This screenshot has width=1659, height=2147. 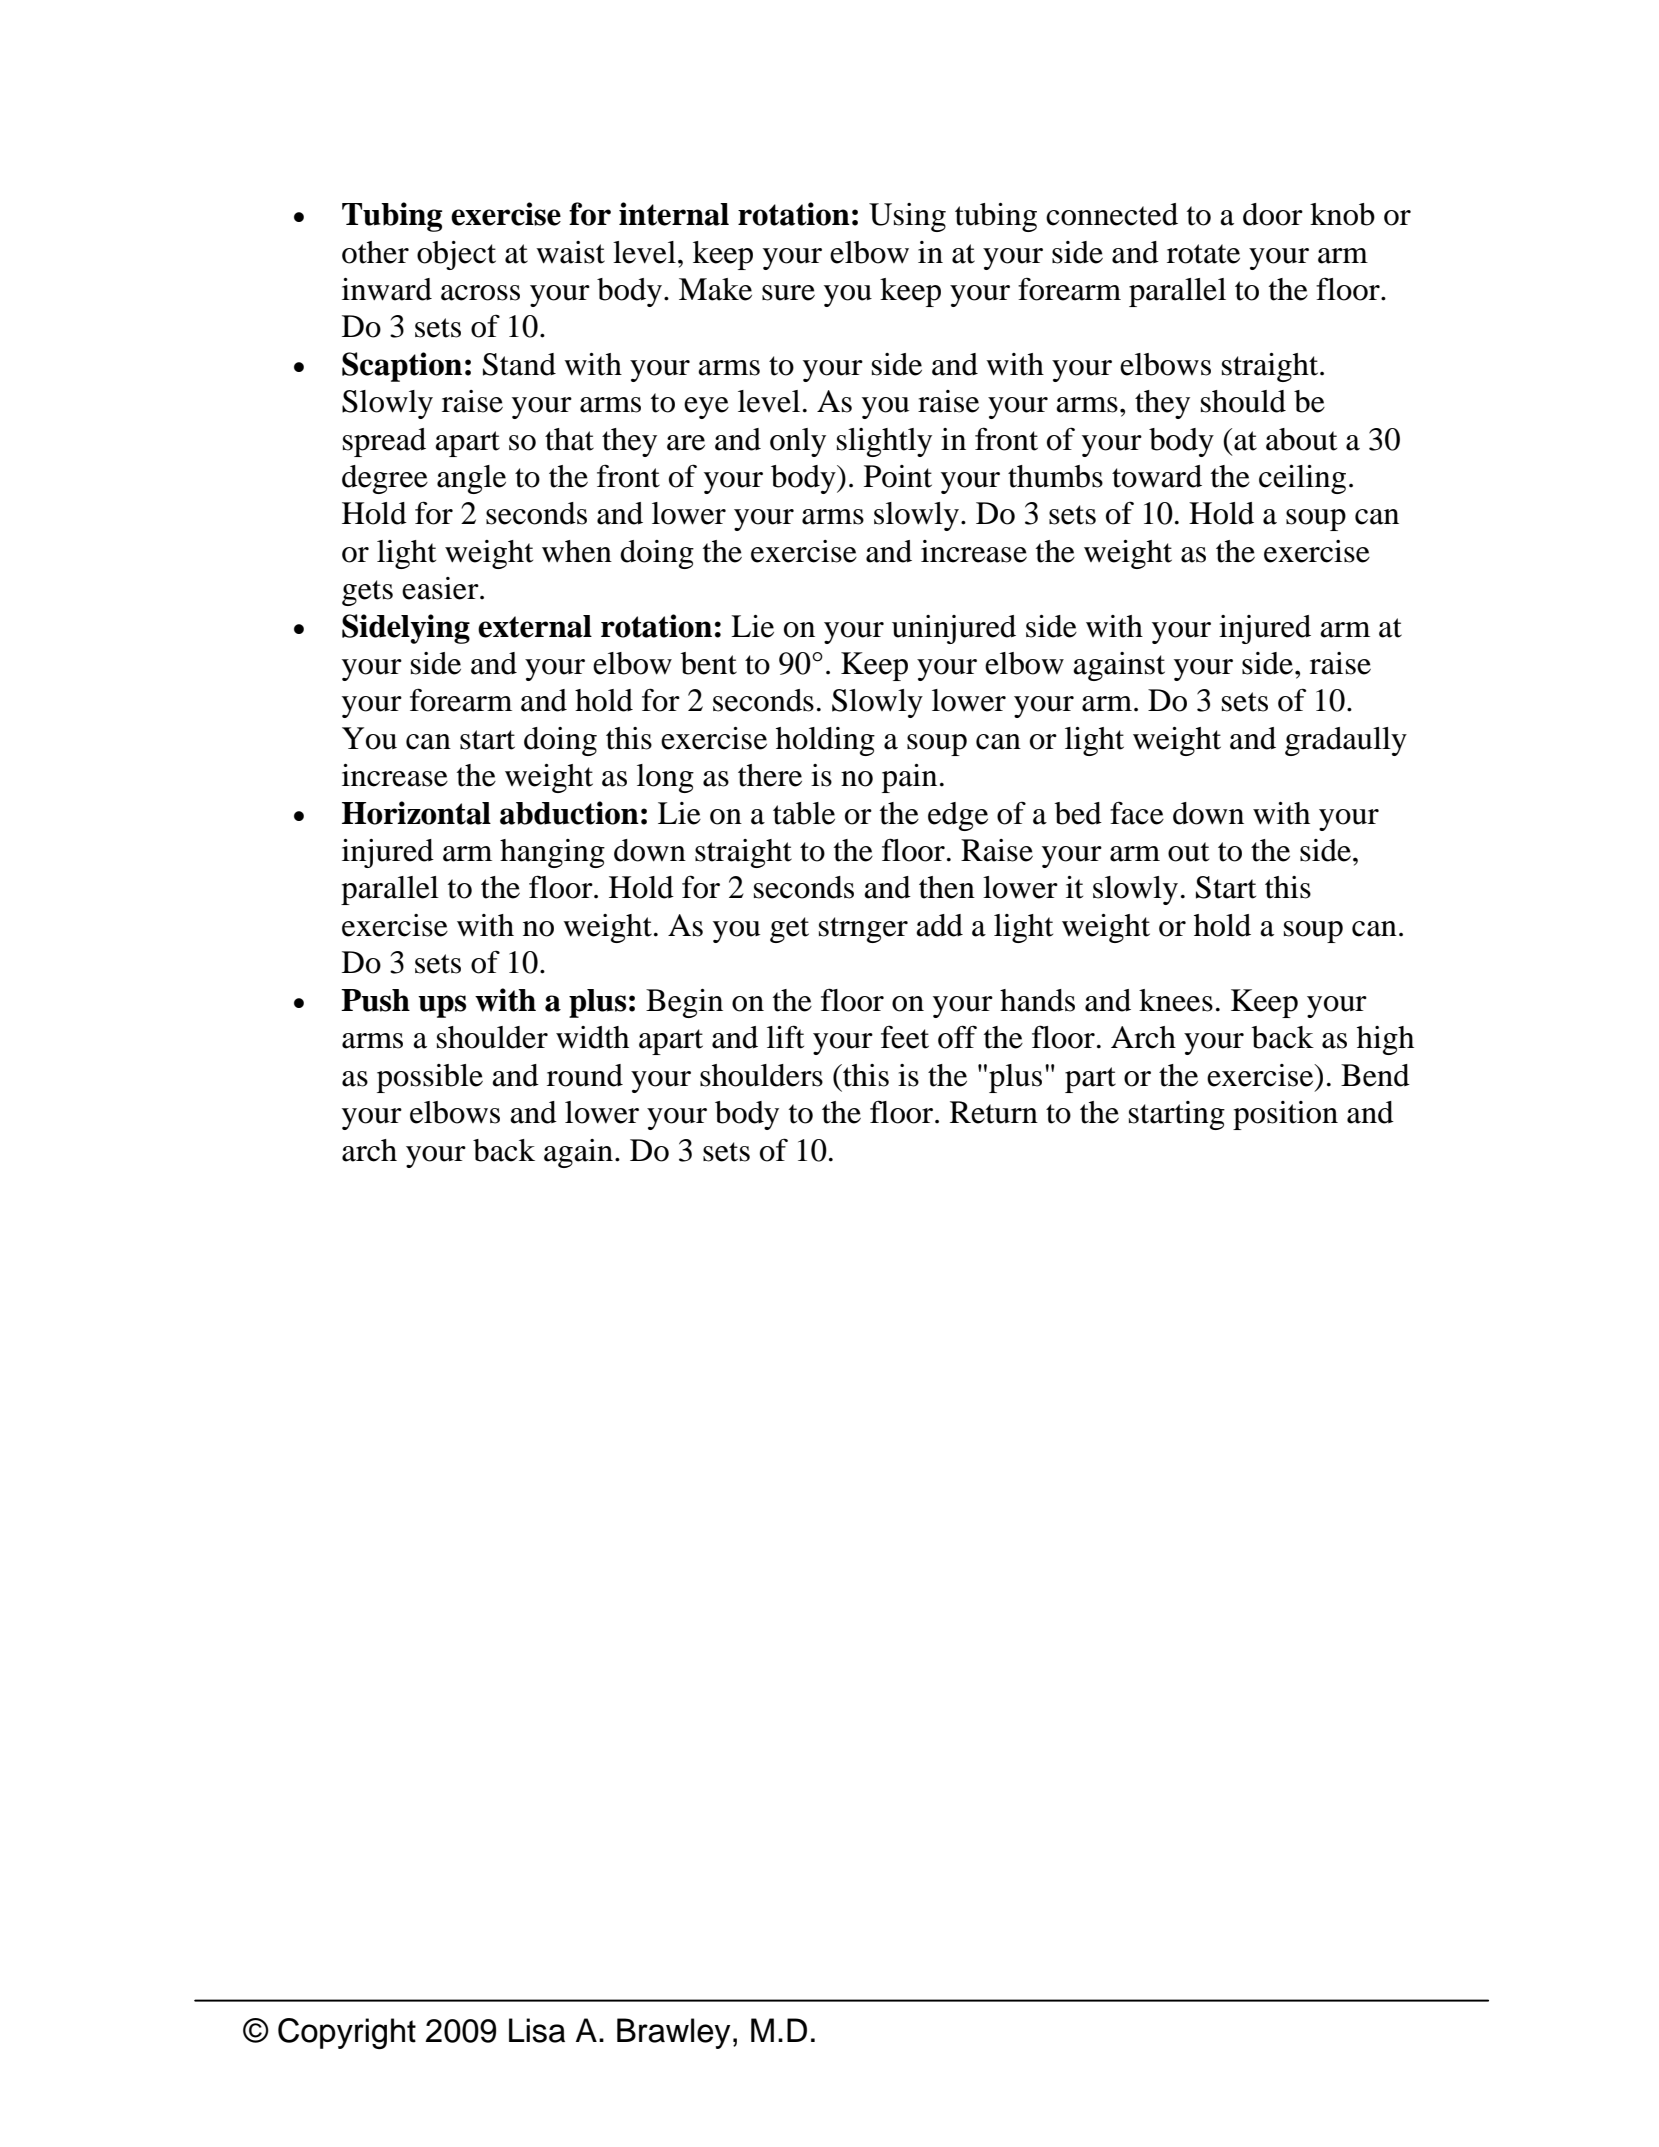 I want to click on object, so click(x=456, y=255).
